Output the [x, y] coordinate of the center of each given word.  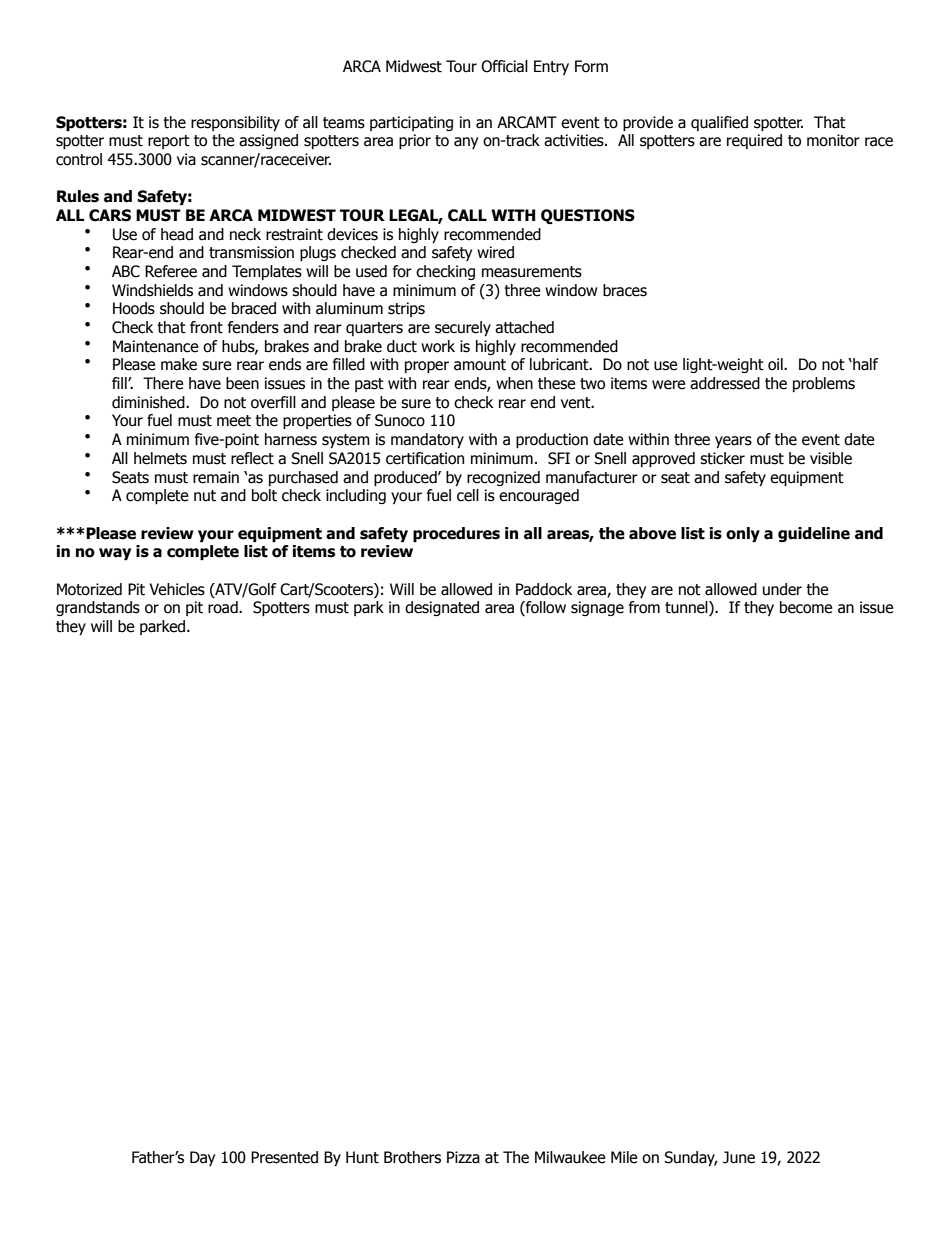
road [224, 607]
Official [504, 66]
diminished [149, 402]
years [733, 442]
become [806, 607]
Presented [284, 1157]
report [169, 142]
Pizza [463, 1157]
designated [442, 608]
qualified [719, 123]
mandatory [427, 440]
